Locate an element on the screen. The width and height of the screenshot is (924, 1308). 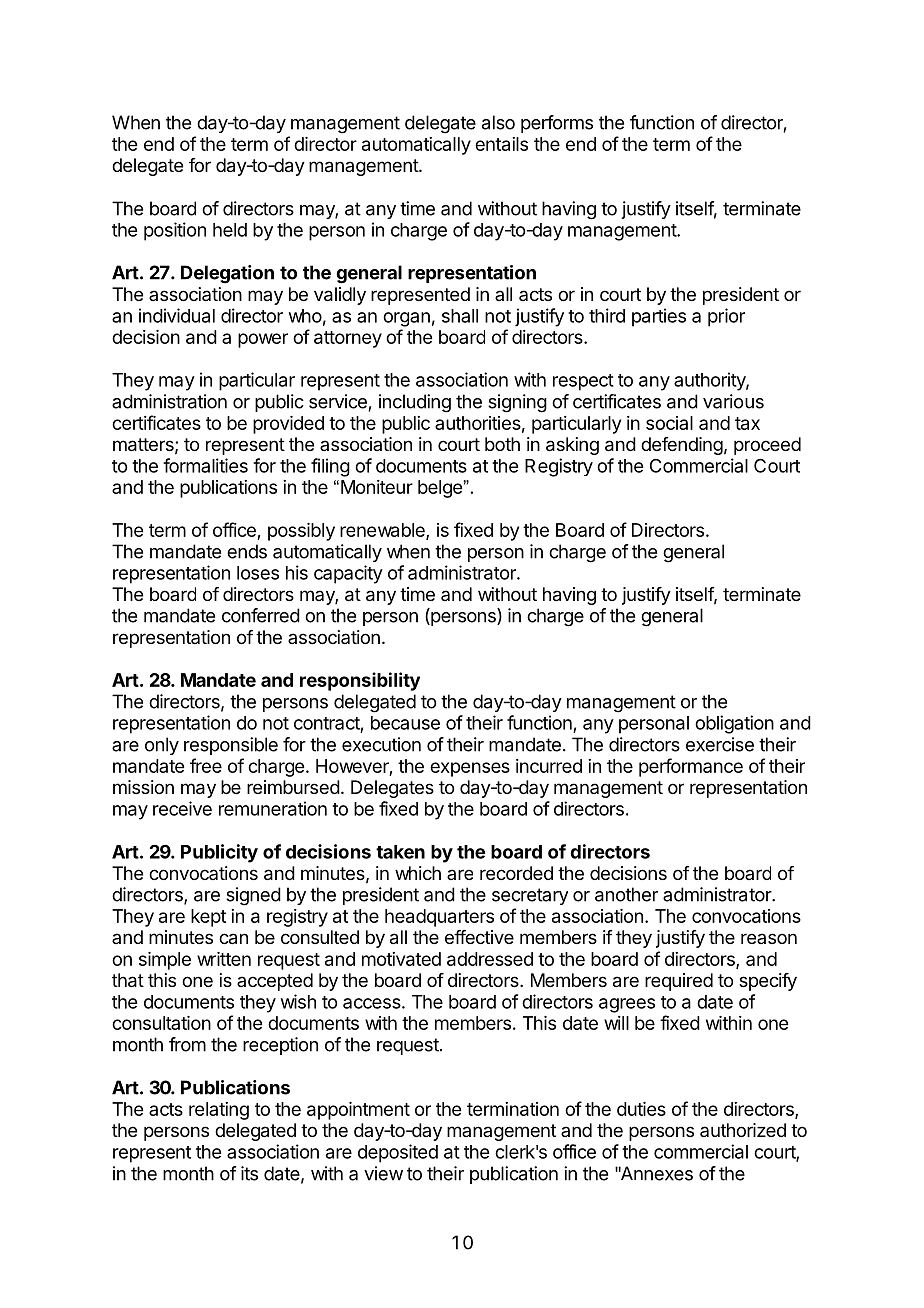
performs is located at coordinates (557, 124).
